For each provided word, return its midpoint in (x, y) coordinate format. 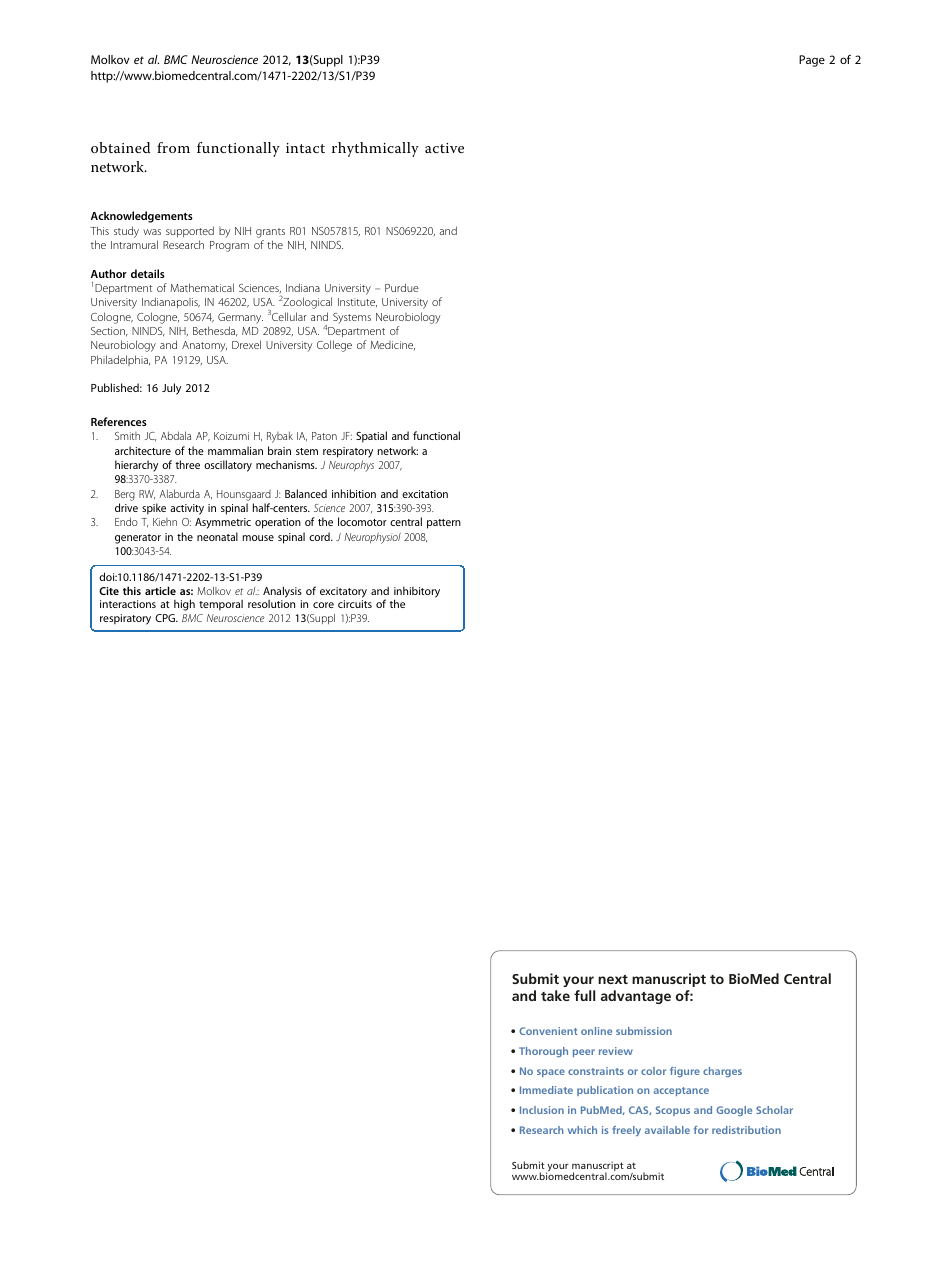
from (173, 147)
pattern (444, 524)
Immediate (546, 1090)
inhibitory (417, 593)
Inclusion (542, 1110)
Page (812, 61)
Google (734, 1111)
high (184, 605)
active (444, 148)
